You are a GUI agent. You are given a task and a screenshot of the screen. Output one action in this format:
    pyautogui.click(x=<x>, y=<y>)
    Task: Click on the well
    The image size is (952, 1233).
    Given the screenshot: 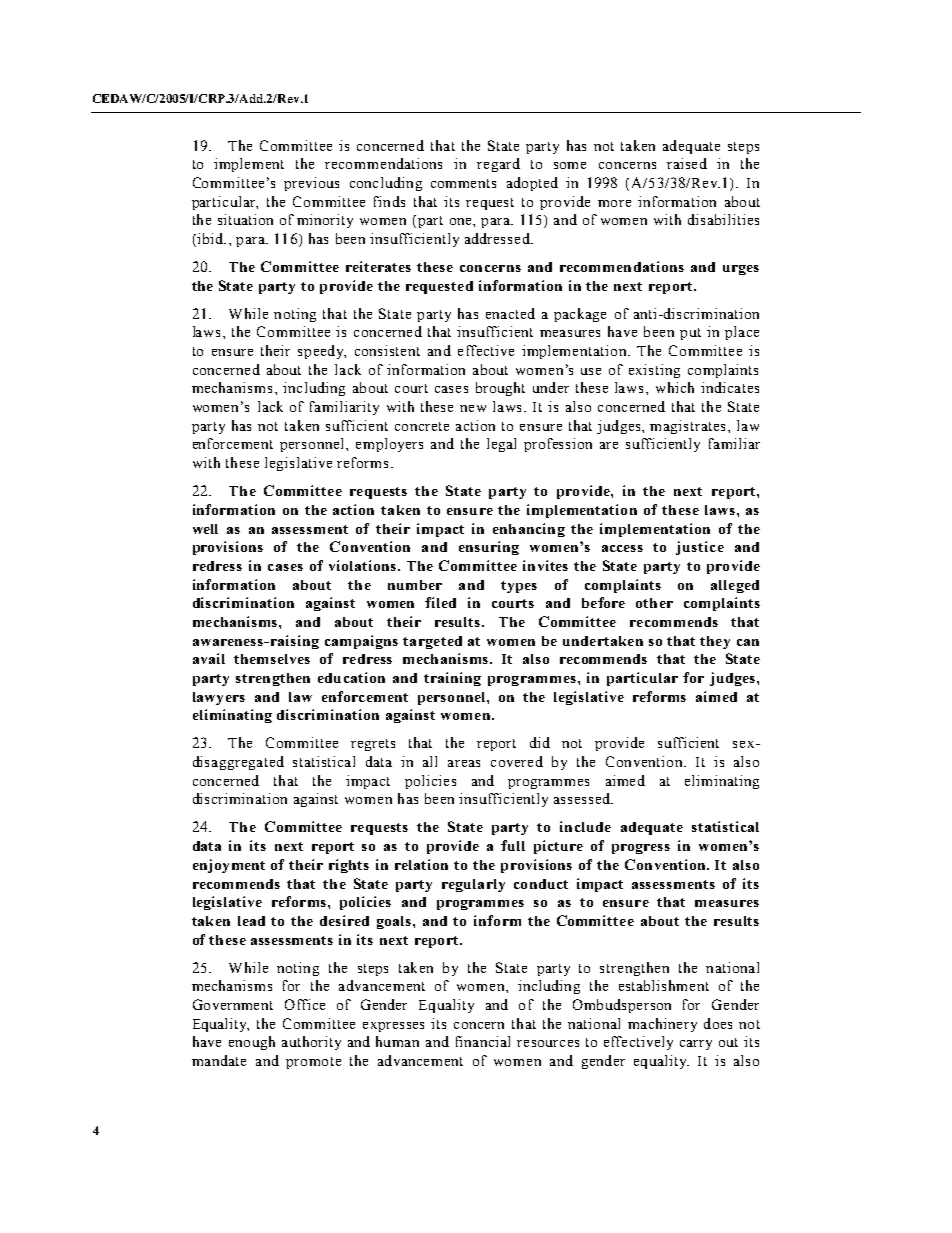 What is the action you would take?
    pyautogui.click(x=205, y=529)
